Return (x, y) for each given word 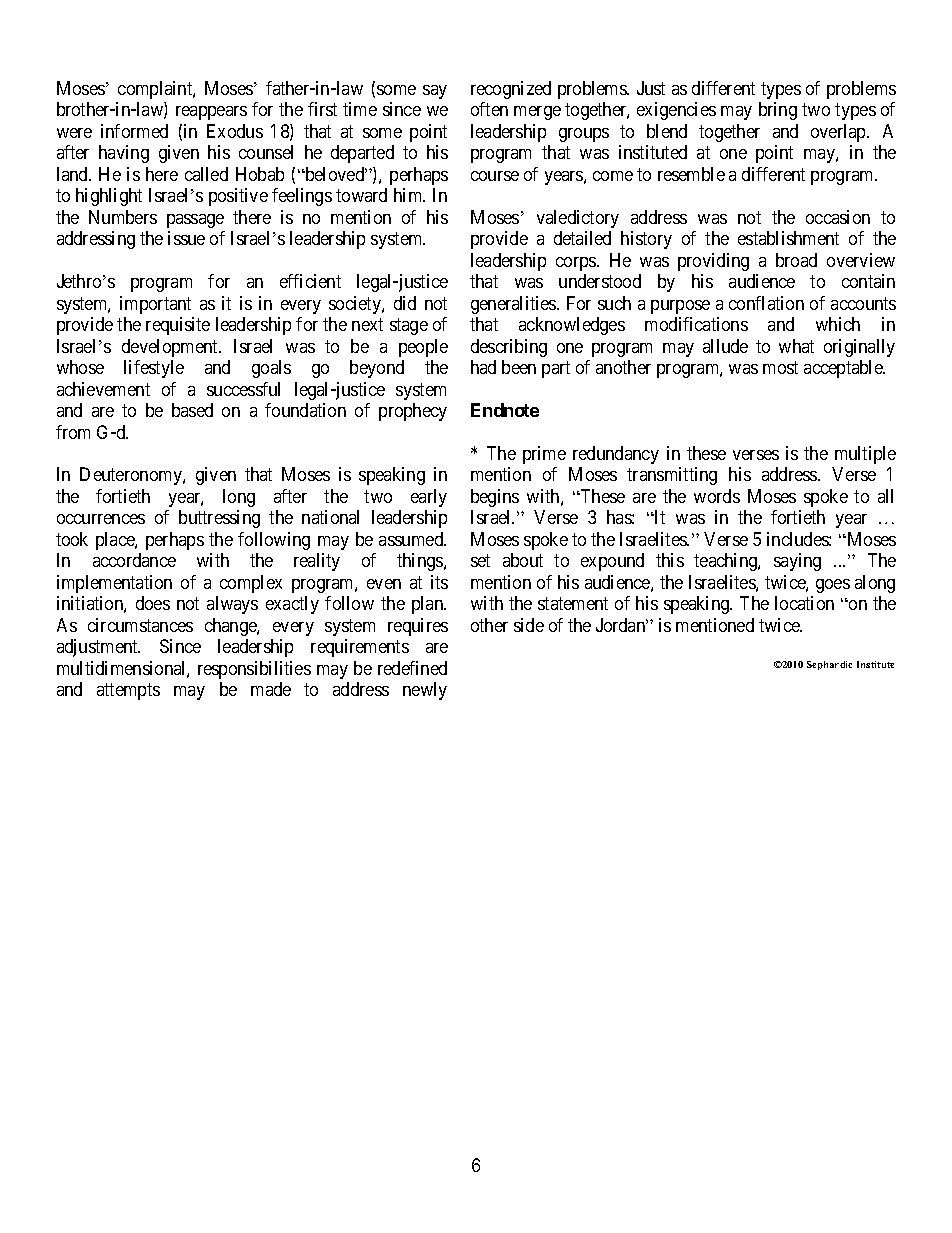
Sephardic (829, 665)
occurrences (101, 519)
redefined (412, 668)
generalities (514, 305)
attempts (128, 692)
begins (495, 498)
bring (778, 111)
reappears (211, 113)
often (489, 109)
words (717, 496)
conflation (766, 303)
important (155, 305)
